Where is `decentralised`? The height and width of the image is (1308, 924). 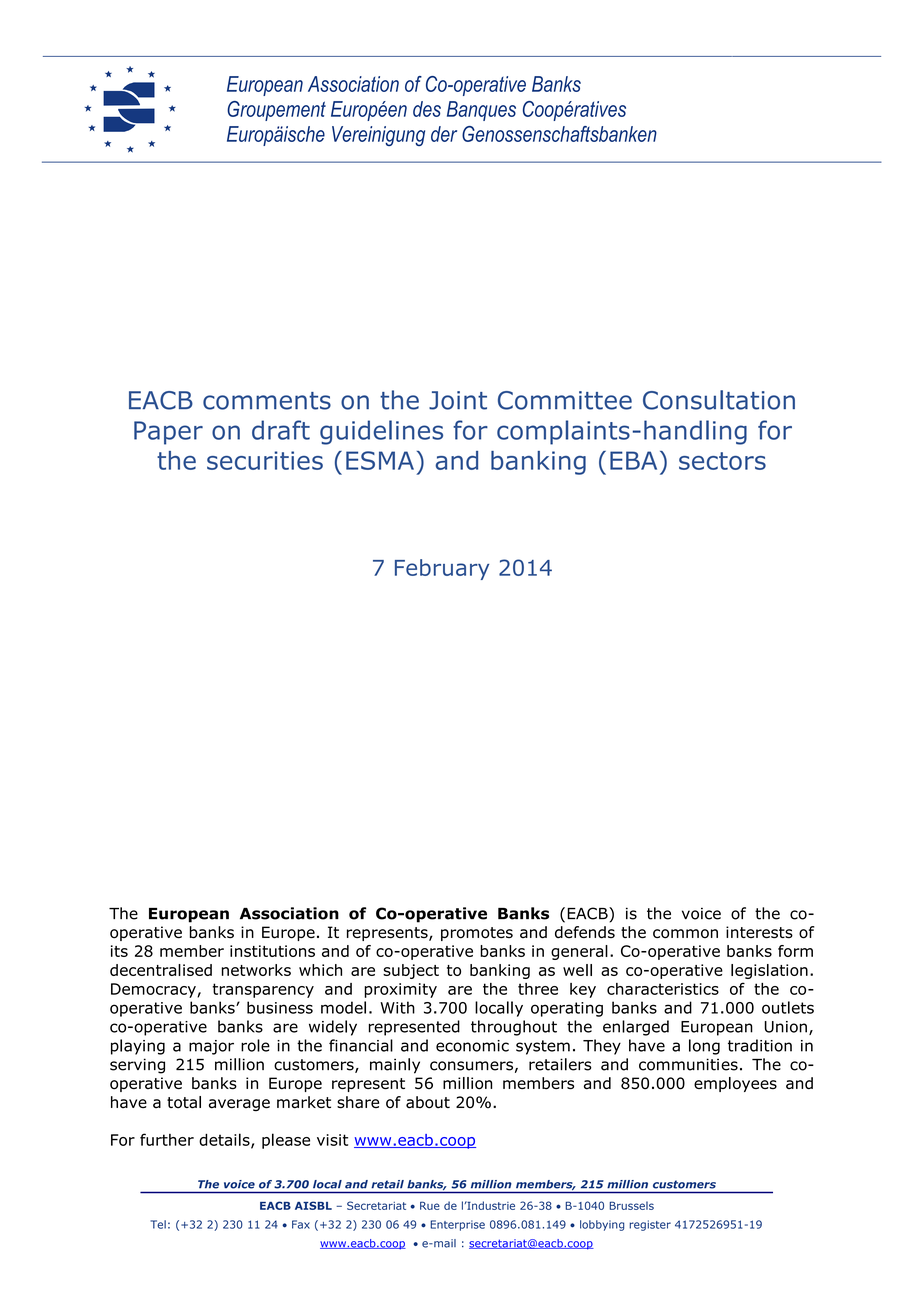 decentralised is located at coordinates (161, 970).
